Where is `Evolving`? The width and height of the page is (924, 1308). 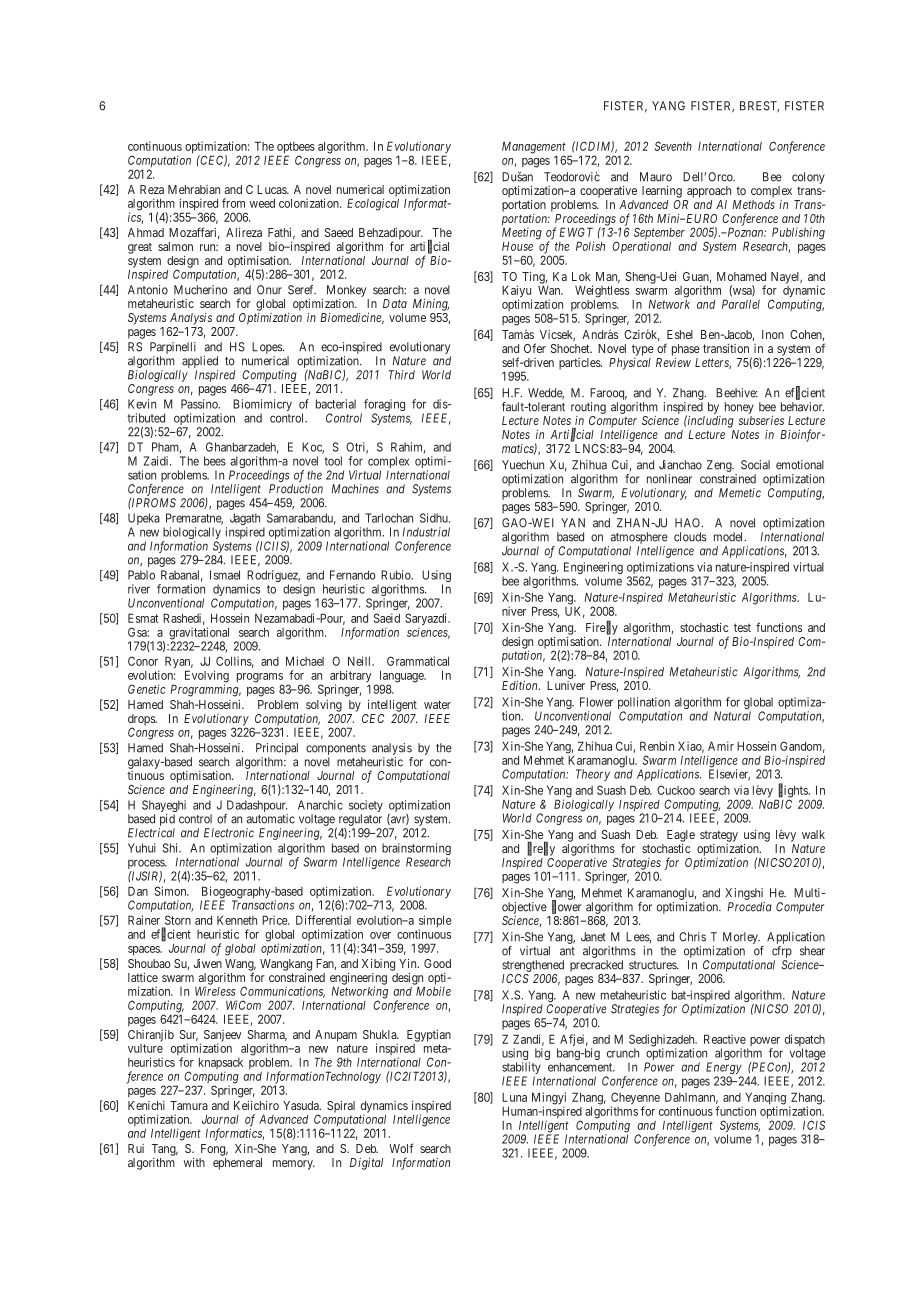
Evolving is located at coordinates (207, 677).
